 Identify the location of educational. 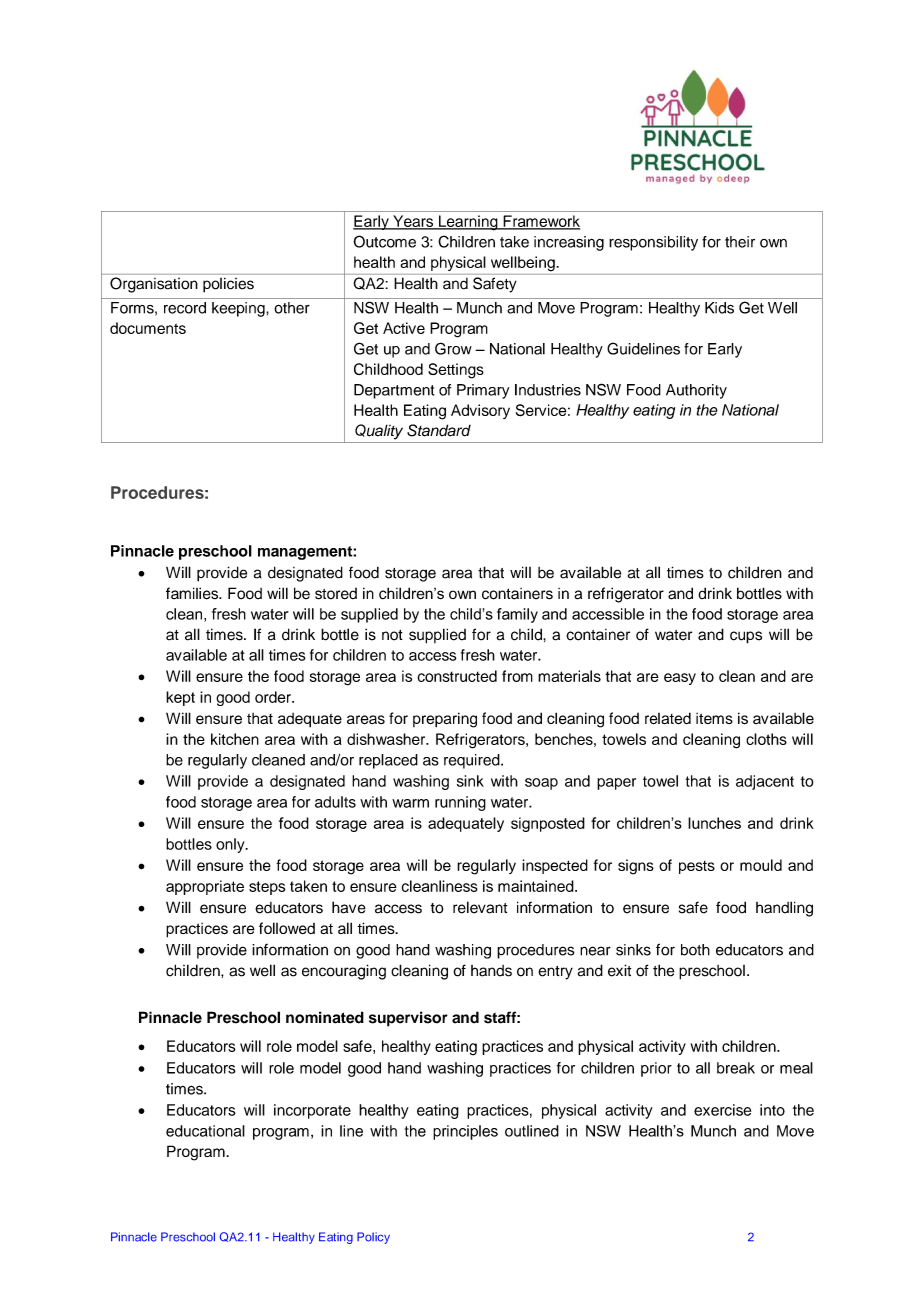
(205, 1131).
